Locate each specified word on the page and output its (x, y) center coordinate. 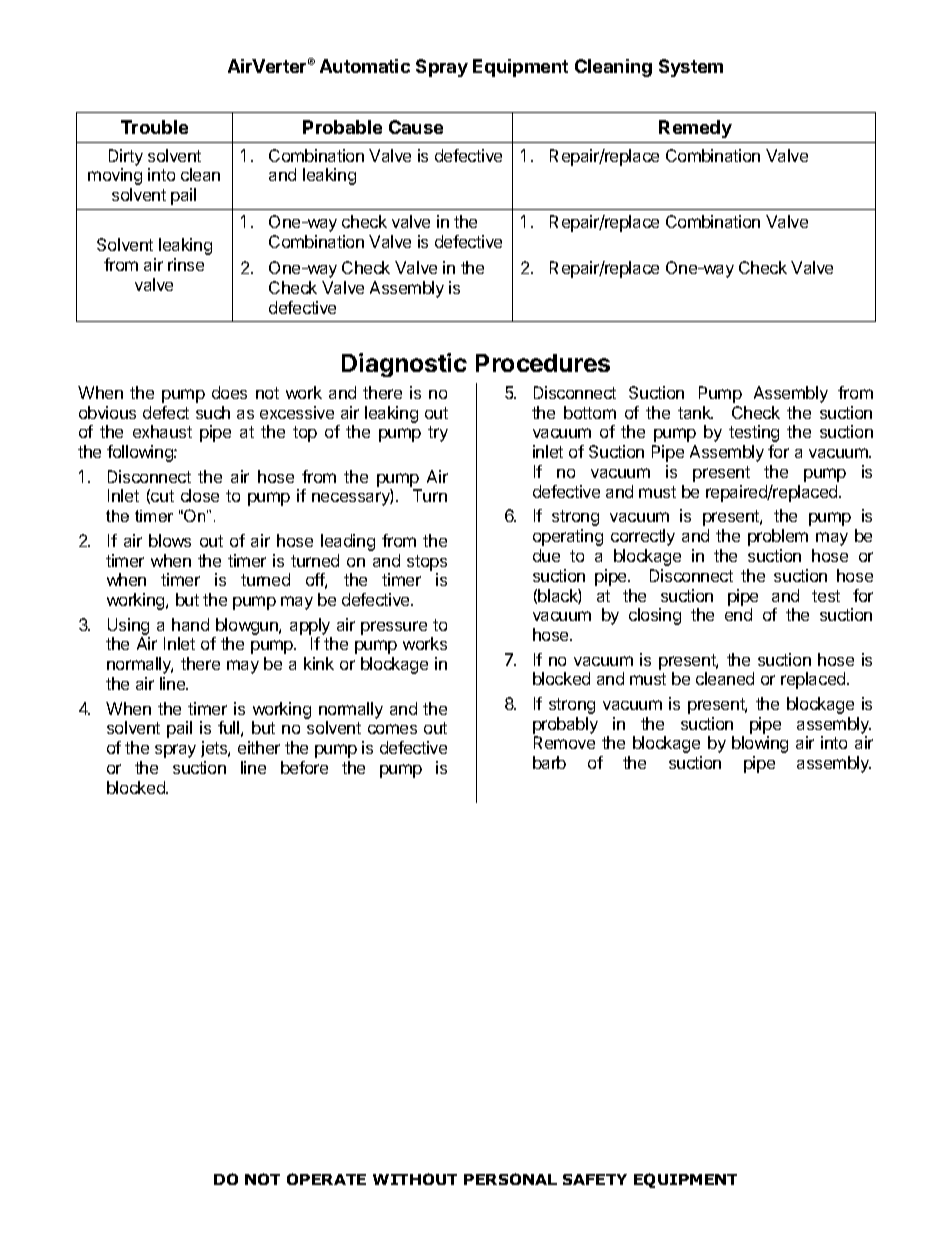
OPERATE (326, 1179)
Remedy (695, 129)
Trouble (154, 127)
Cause (416, 127)
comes (392, 729)
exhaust (162, 431)
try (438, 434)
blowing (760, 744)
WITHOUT (415, 1179)
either (259, 747)
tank (695, 412)
